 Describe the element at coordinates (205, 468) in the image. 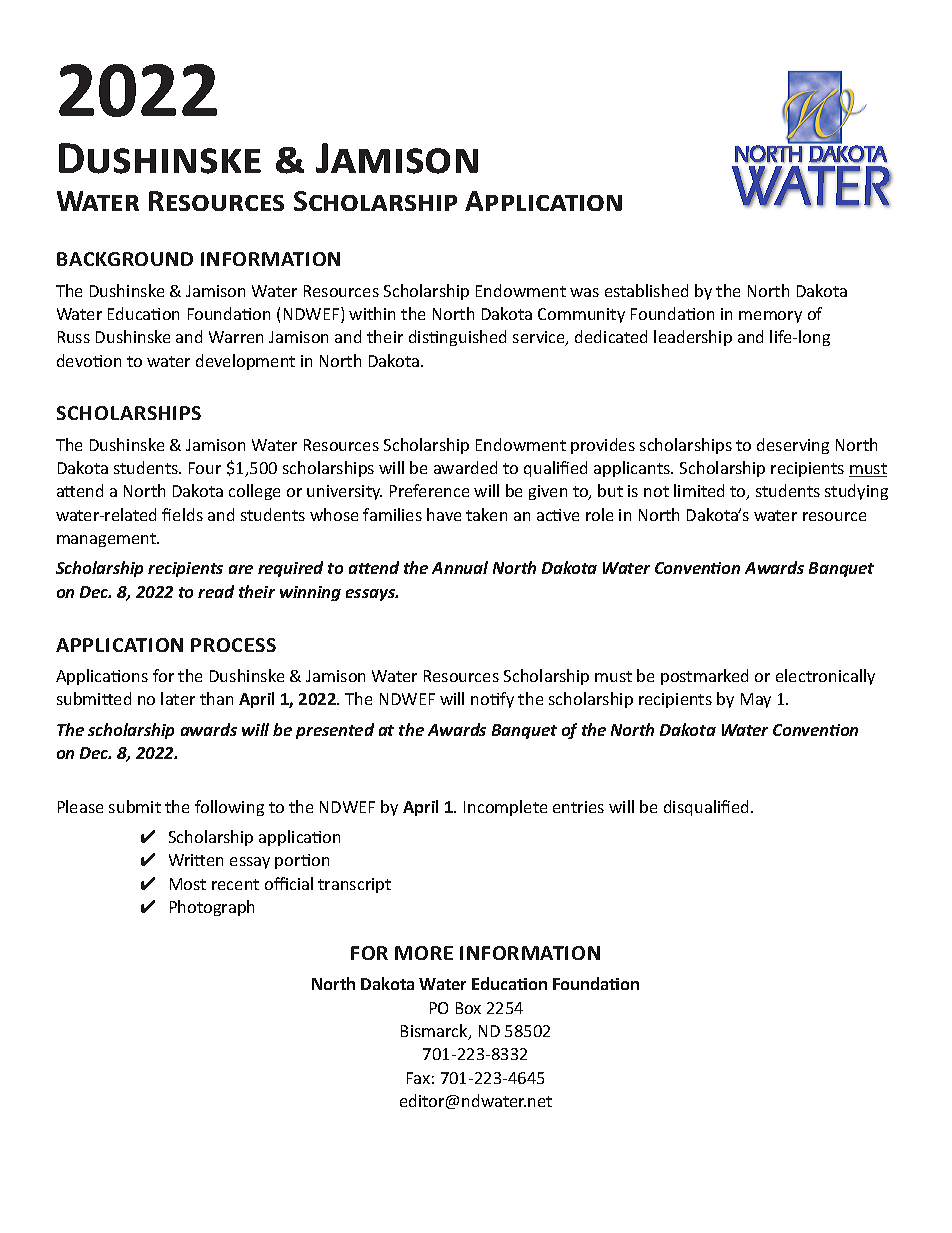

I see `Four` at that location.
